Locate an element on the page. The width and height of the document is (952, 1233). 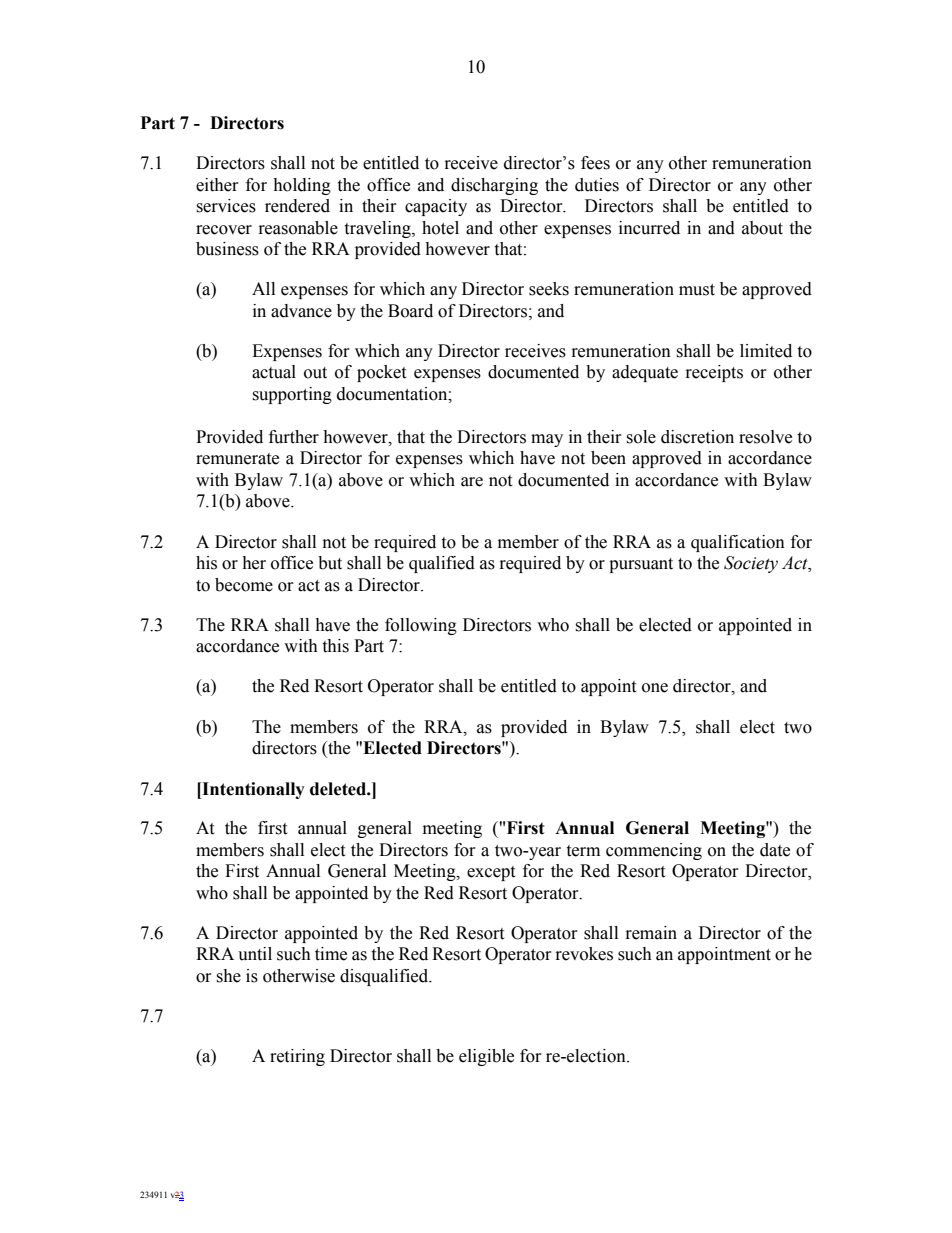
actual is located at coordinates (274, 372).
